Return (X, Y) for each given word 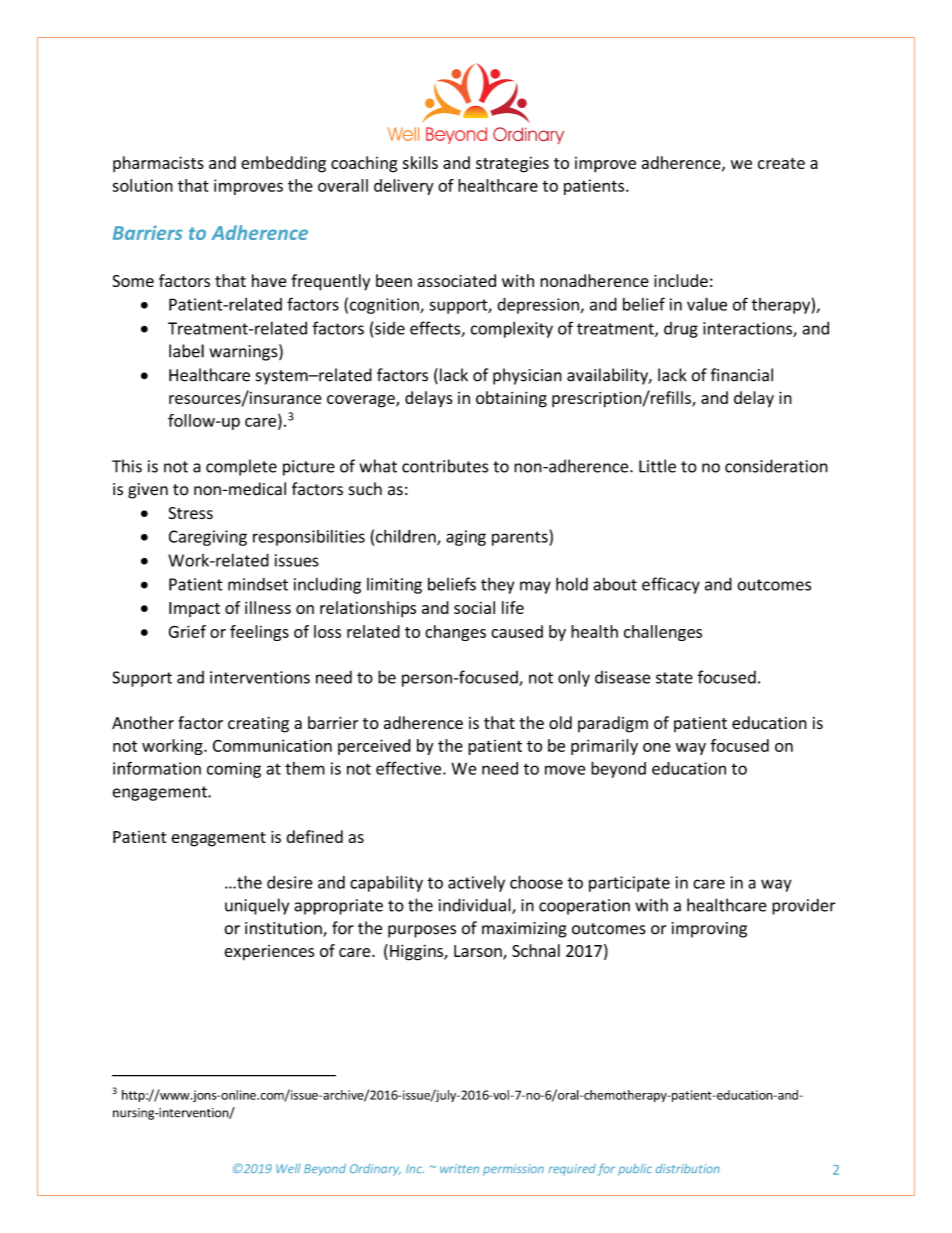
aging (466, 538)
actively (476, 884)
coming (234, 770)
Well (288, 1168)
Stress (190, 513)
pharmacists (158, 164)
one (657, 747)
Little (657, 466)
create (781, 163)
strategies (512, 165)
